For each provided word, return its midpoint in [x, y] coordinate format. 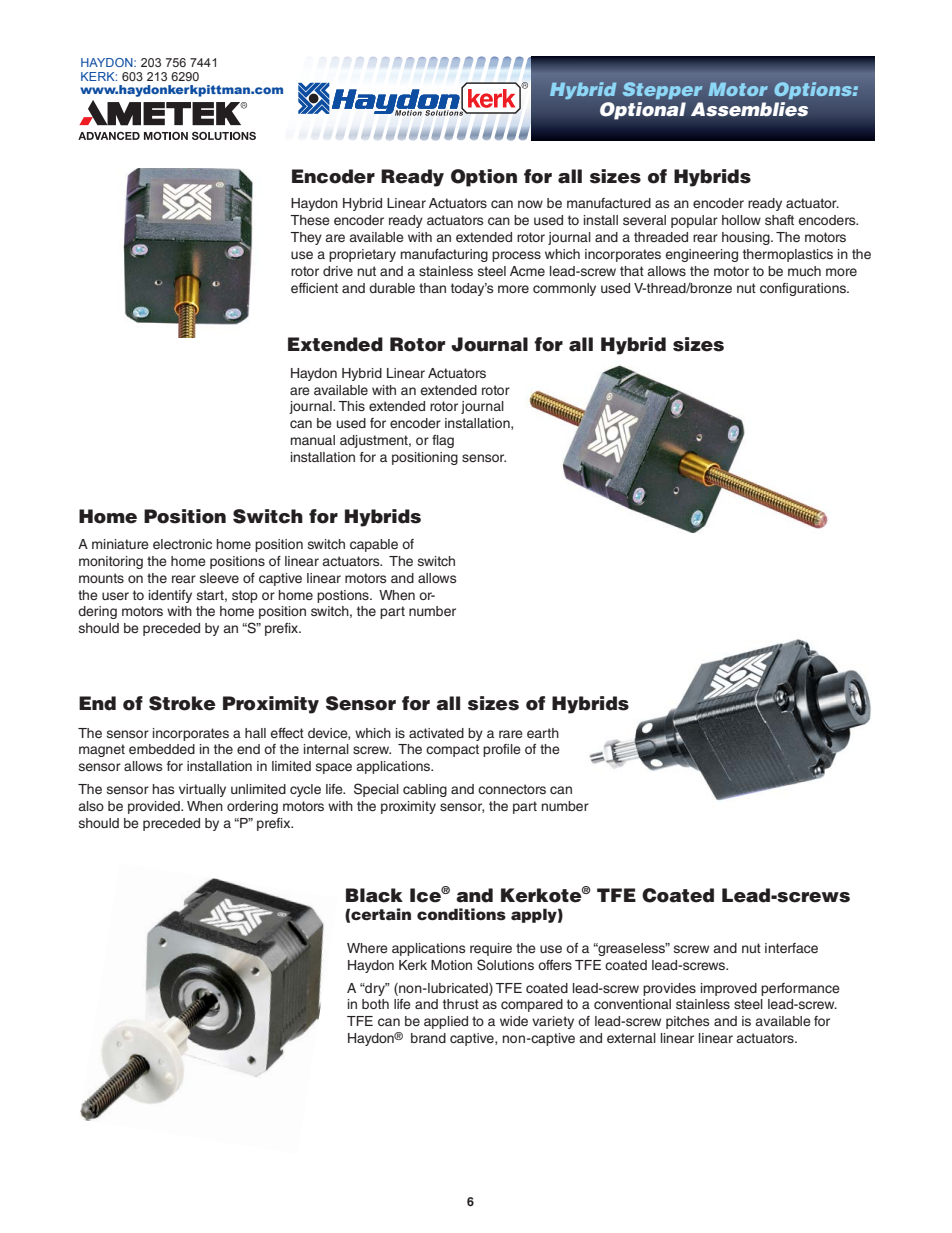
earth [543, 733]
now [530, 204]
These [310, 220]
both [375, 1004]
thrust [461, 1004]
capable [374, 545]
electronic [182, 544]
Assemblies [749, 109]
